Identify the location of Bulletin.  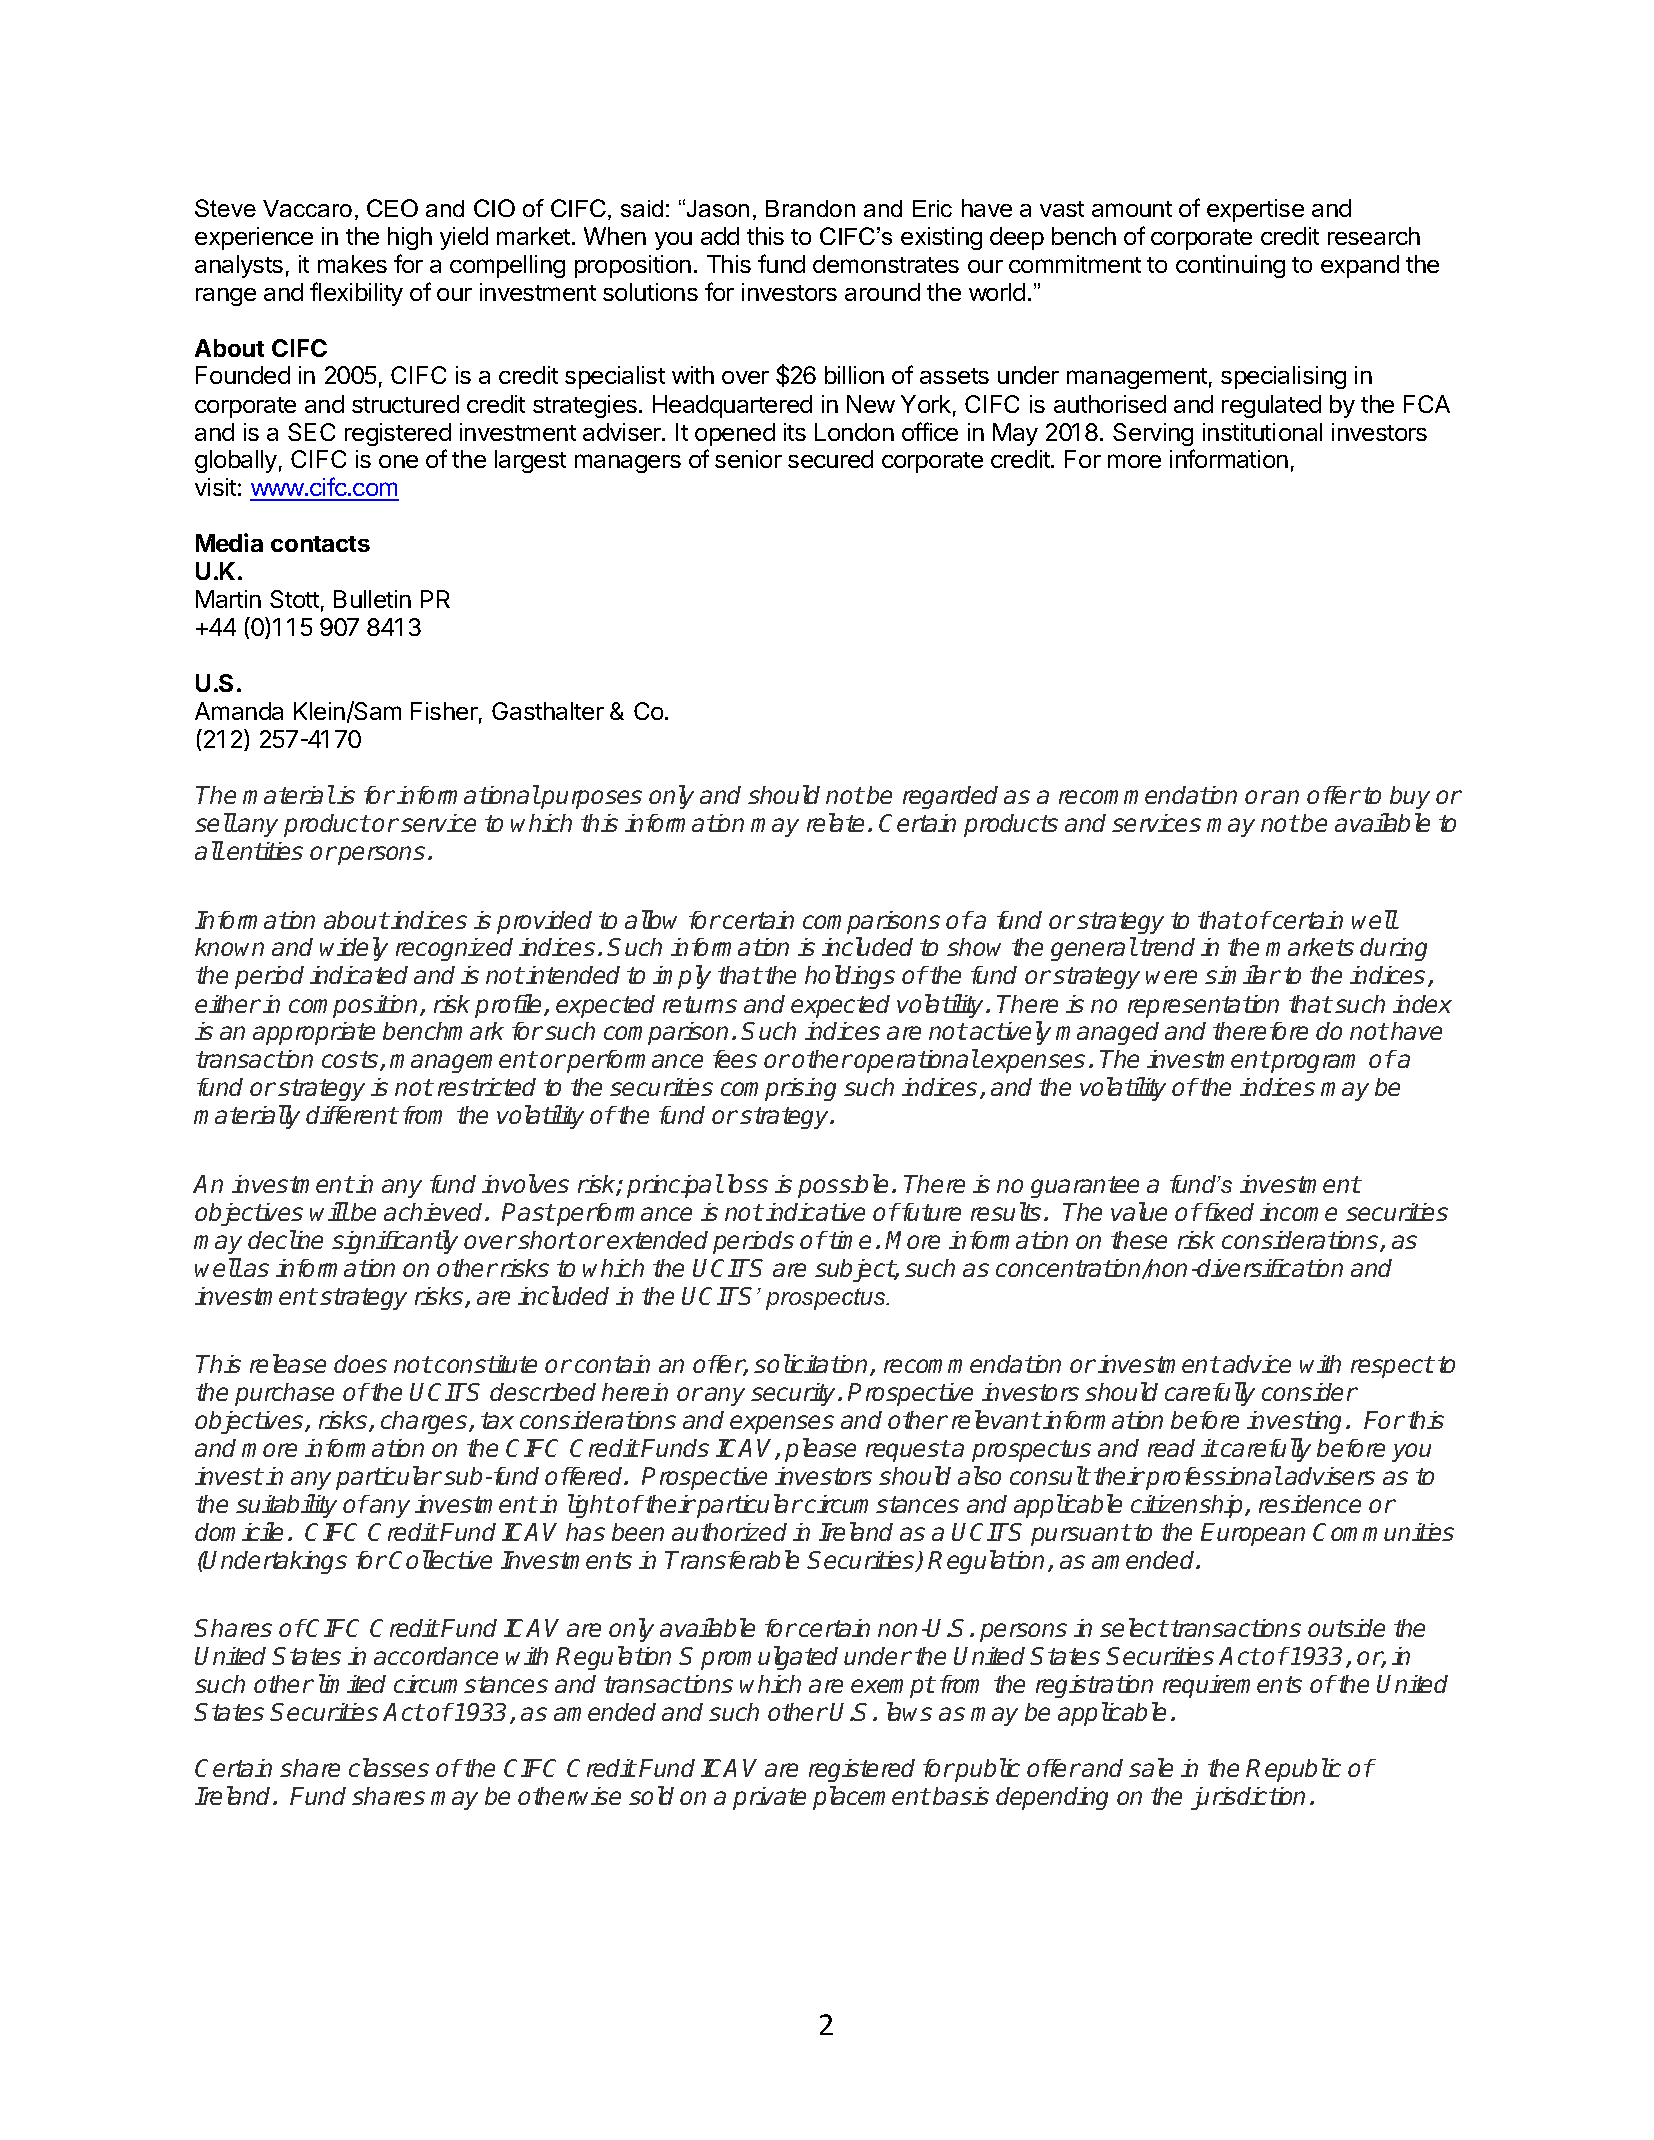
(372, 599).
